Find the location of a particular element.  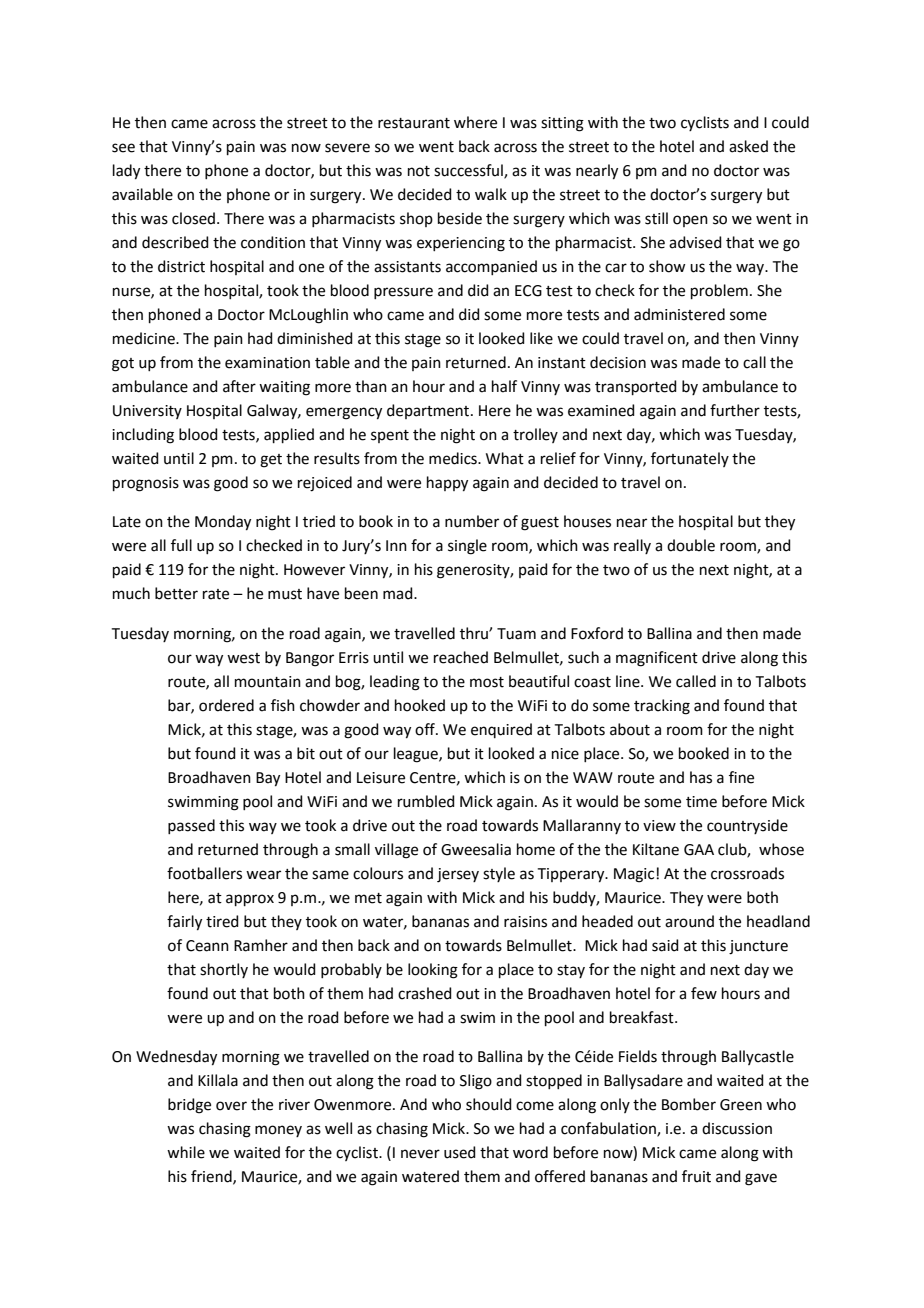

available is located at coordinates (142, 194).
